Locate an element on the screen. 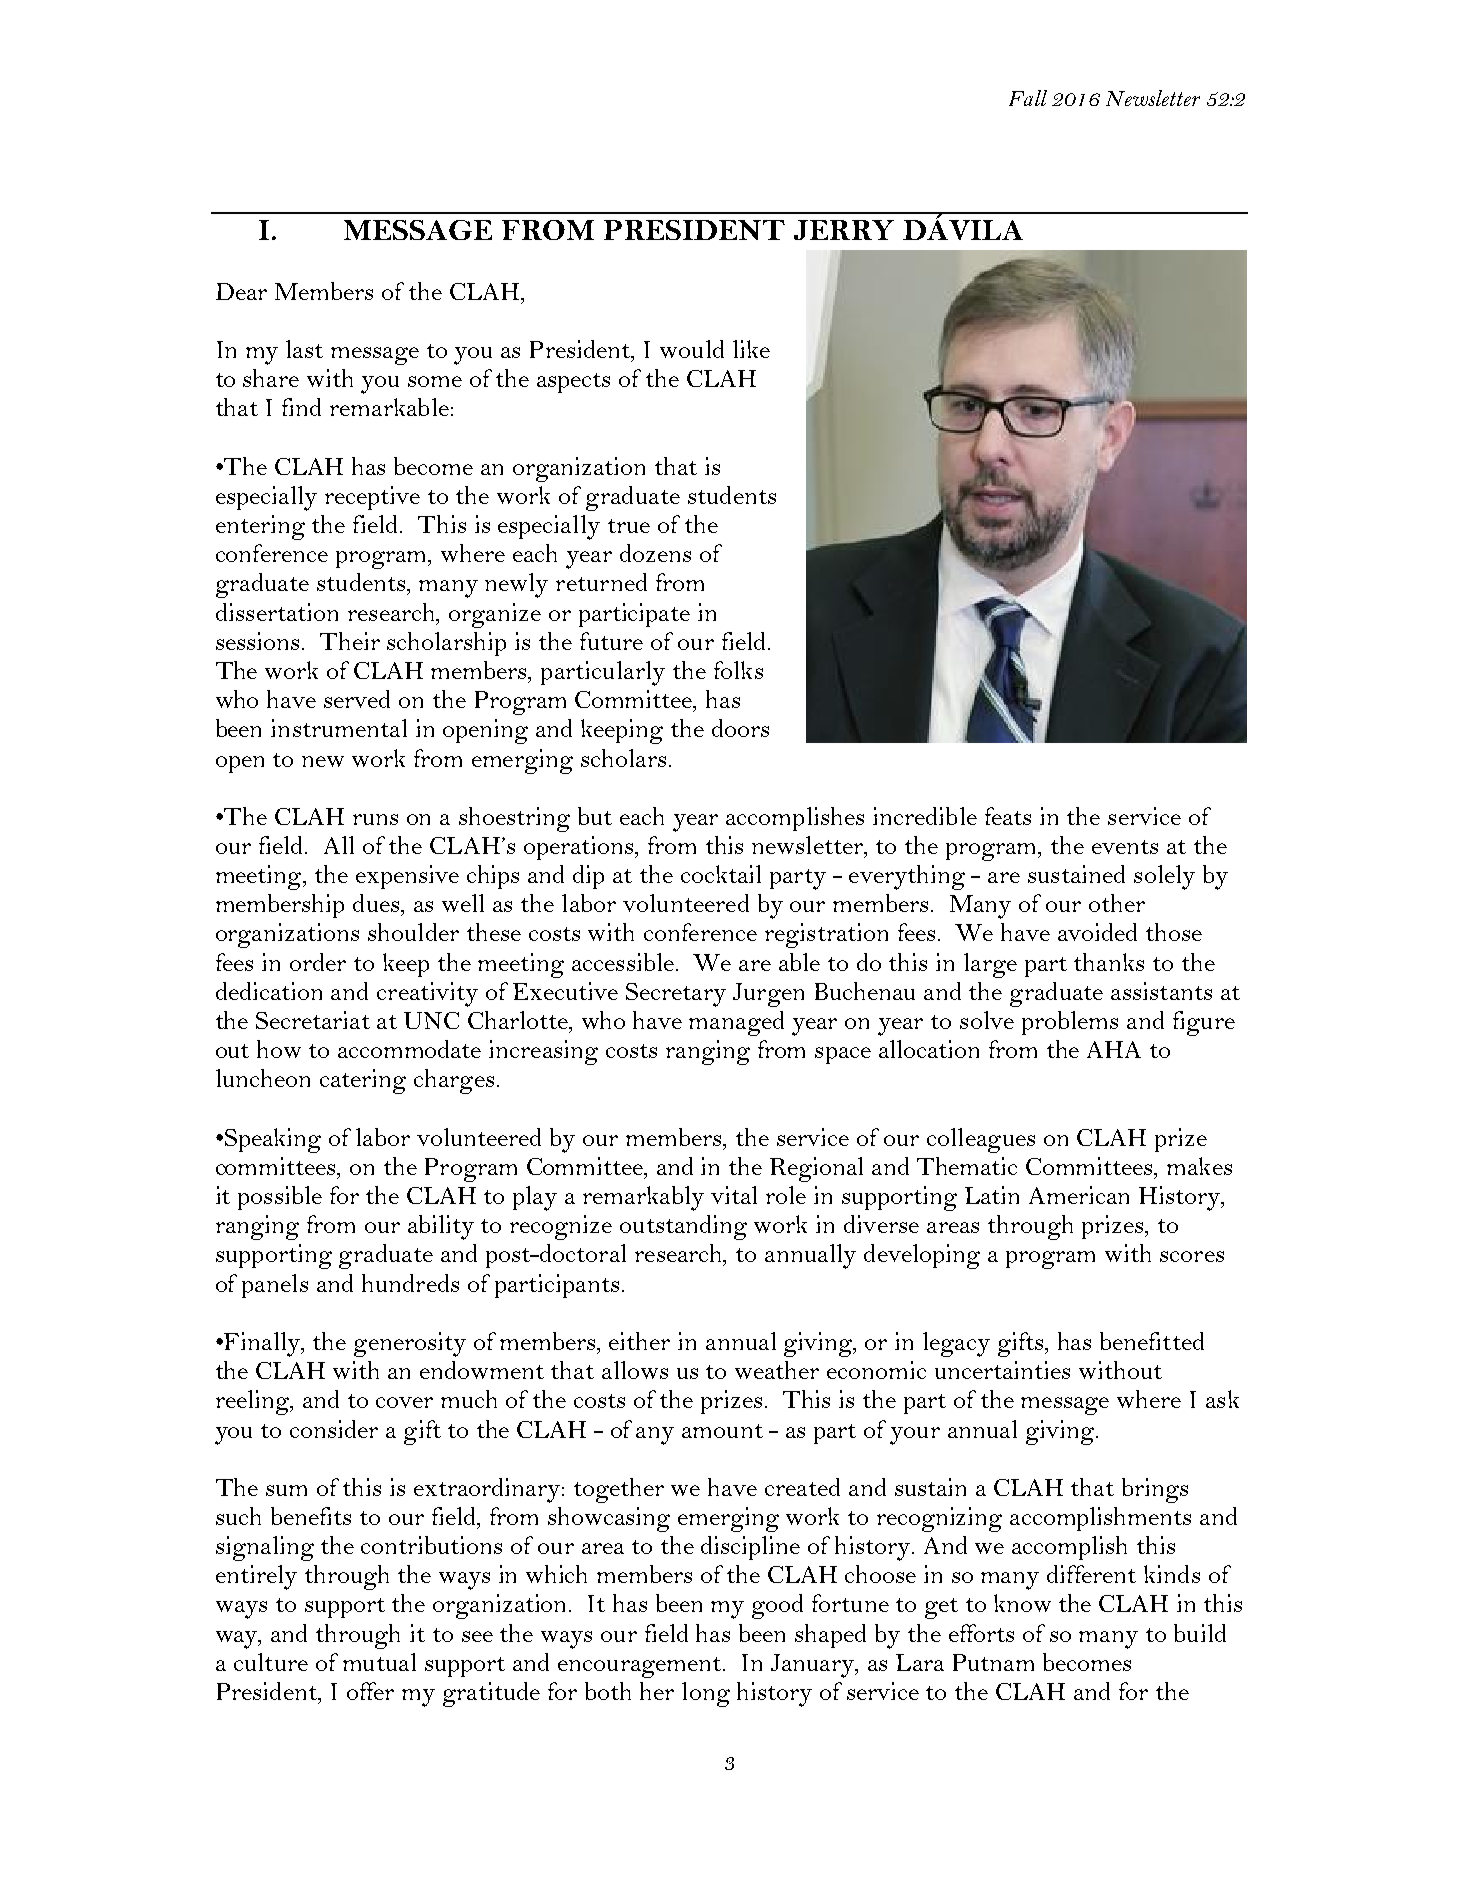 This screenshot has height=1889, width=1459. Dear is located at coordinates (241, 291).
